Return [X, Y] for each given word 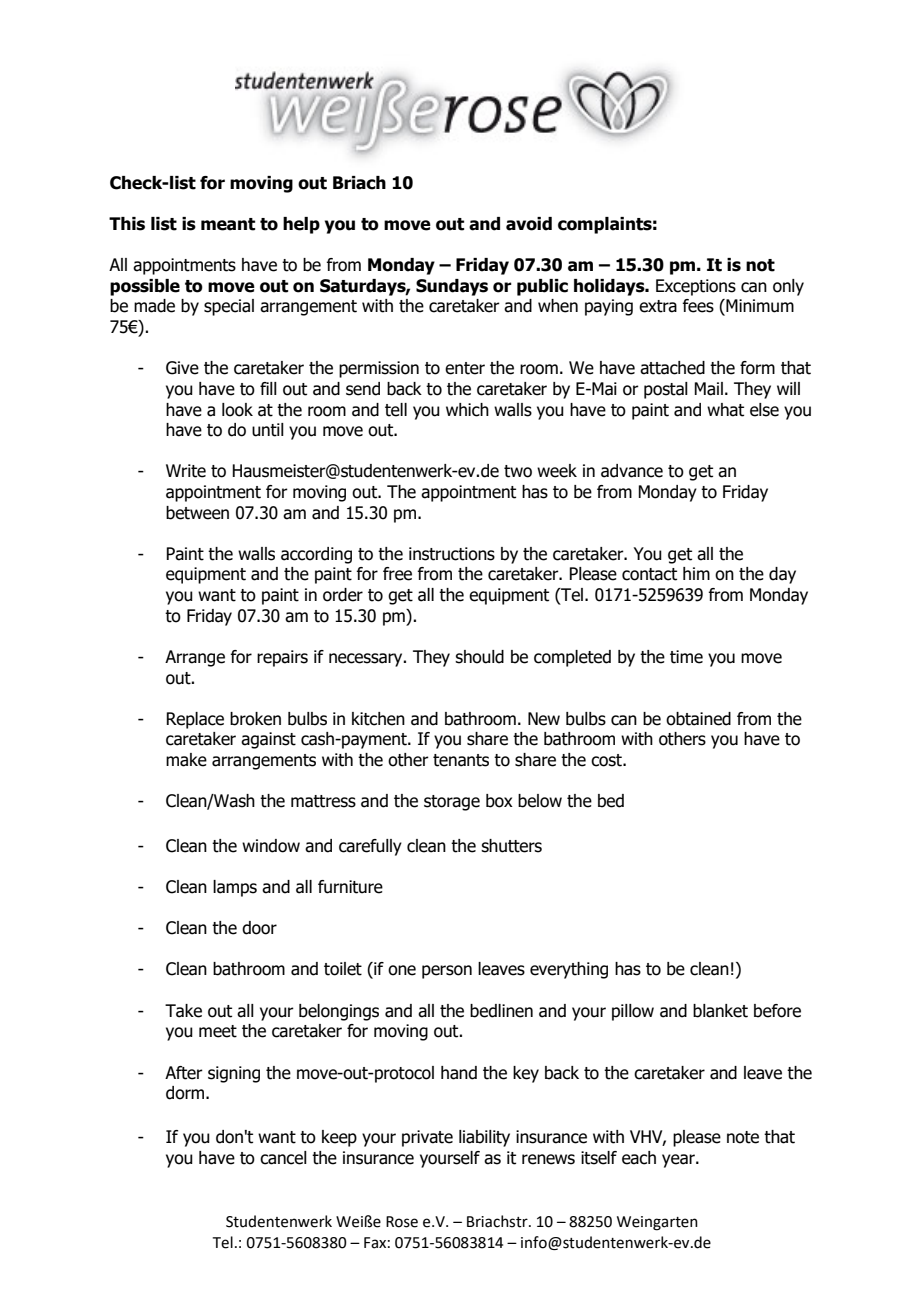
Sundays [452, 287]
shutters [511, 846]
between [197, 513]
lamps [235, 888]
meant [228, 224]
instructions [452, 554]
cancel [283, 1158]
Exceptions [696, 287]
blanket [720, 1011]
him [696, 573]
